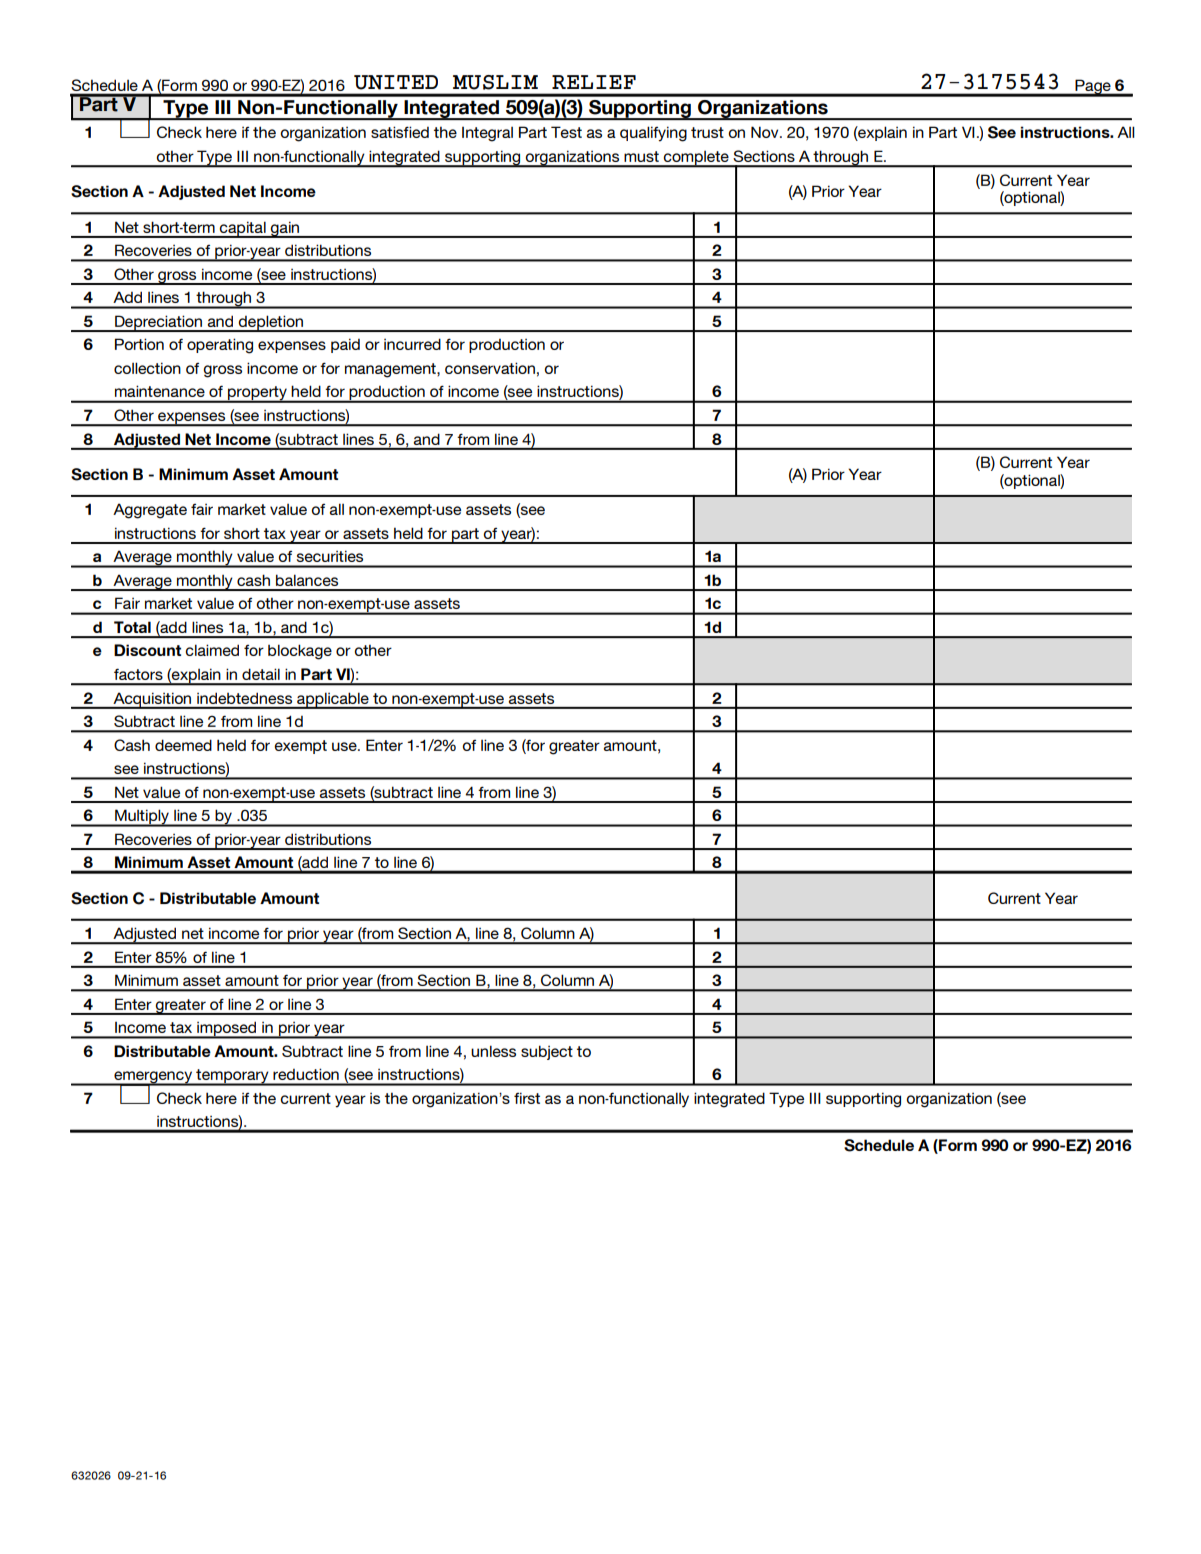 This screenshot has width=1201, height=1554. Describe the element at coordinates (243, 229) in the screenshot. I see `capital` at that location.
